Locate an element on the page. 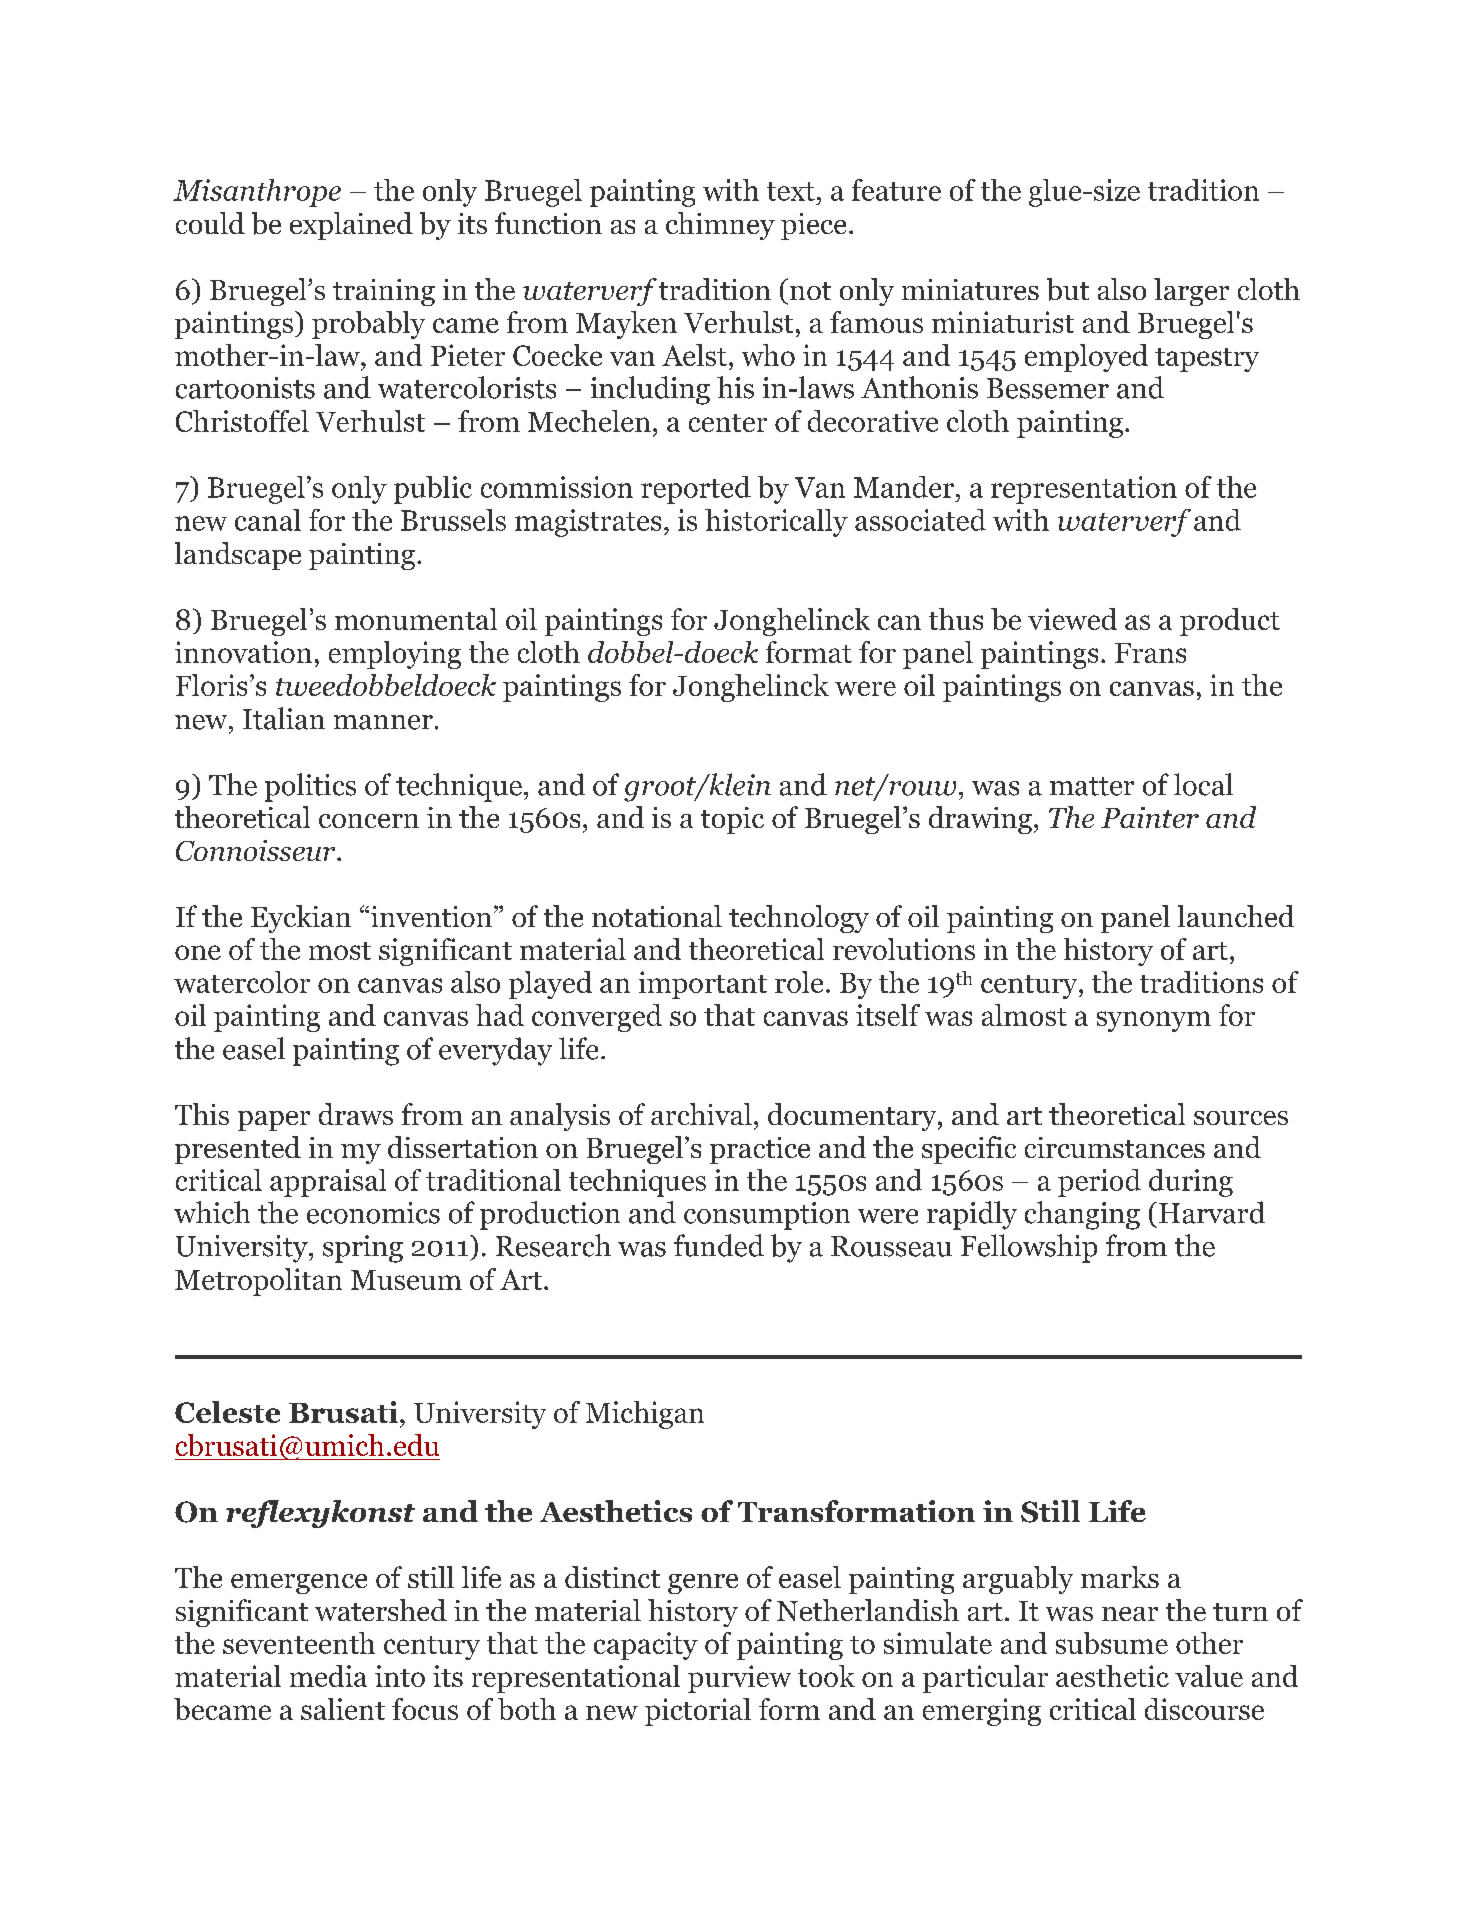 The width and height of the document is (1474, 1907). subsume is located at coordinates (1112, 1643).
